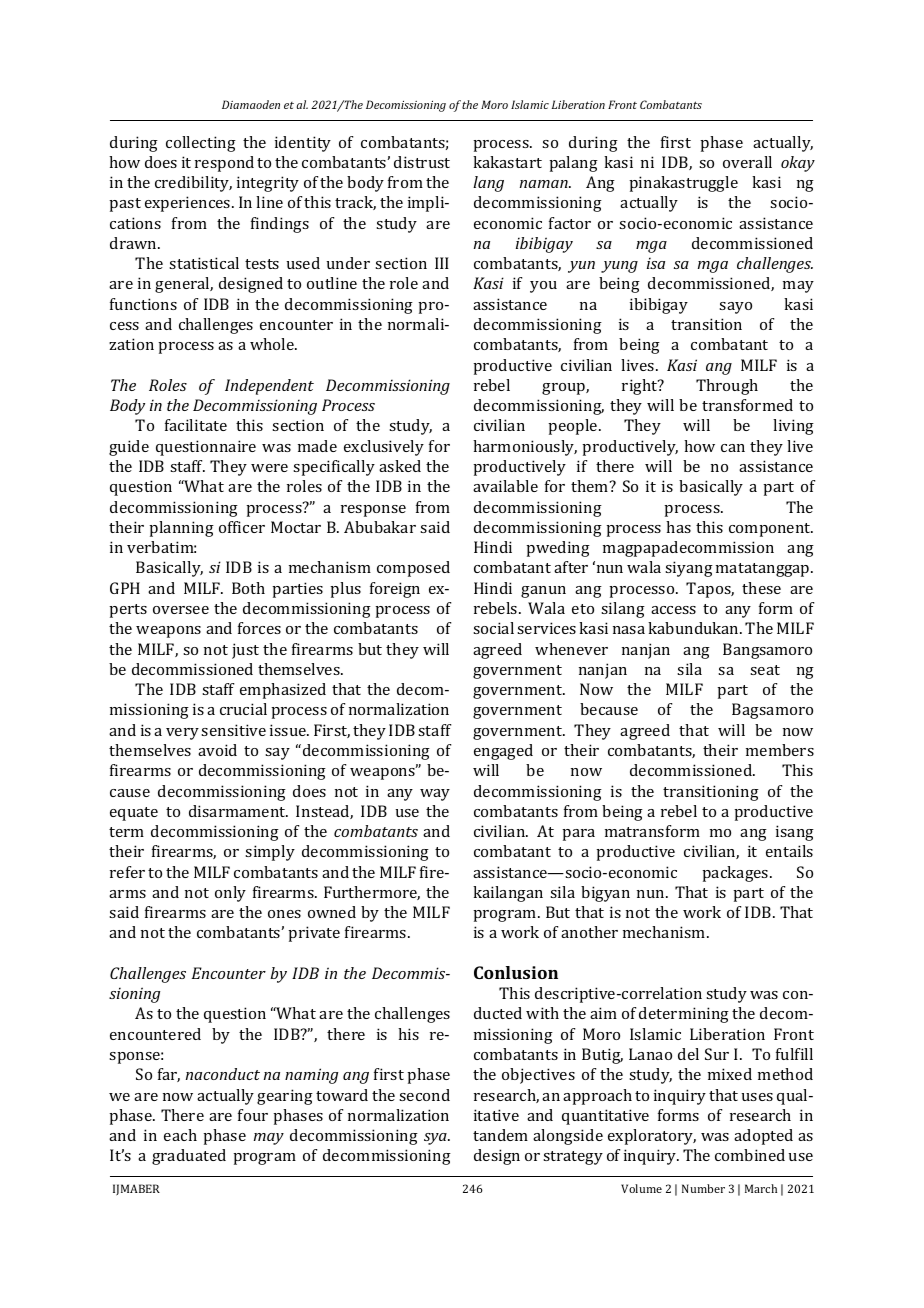 Image resolution: width=924 pixels, height=1308 pixels. What do you see at coordinates (747, 162) in the screenshot?
I see `overall` at bounding box center [747, 162].
